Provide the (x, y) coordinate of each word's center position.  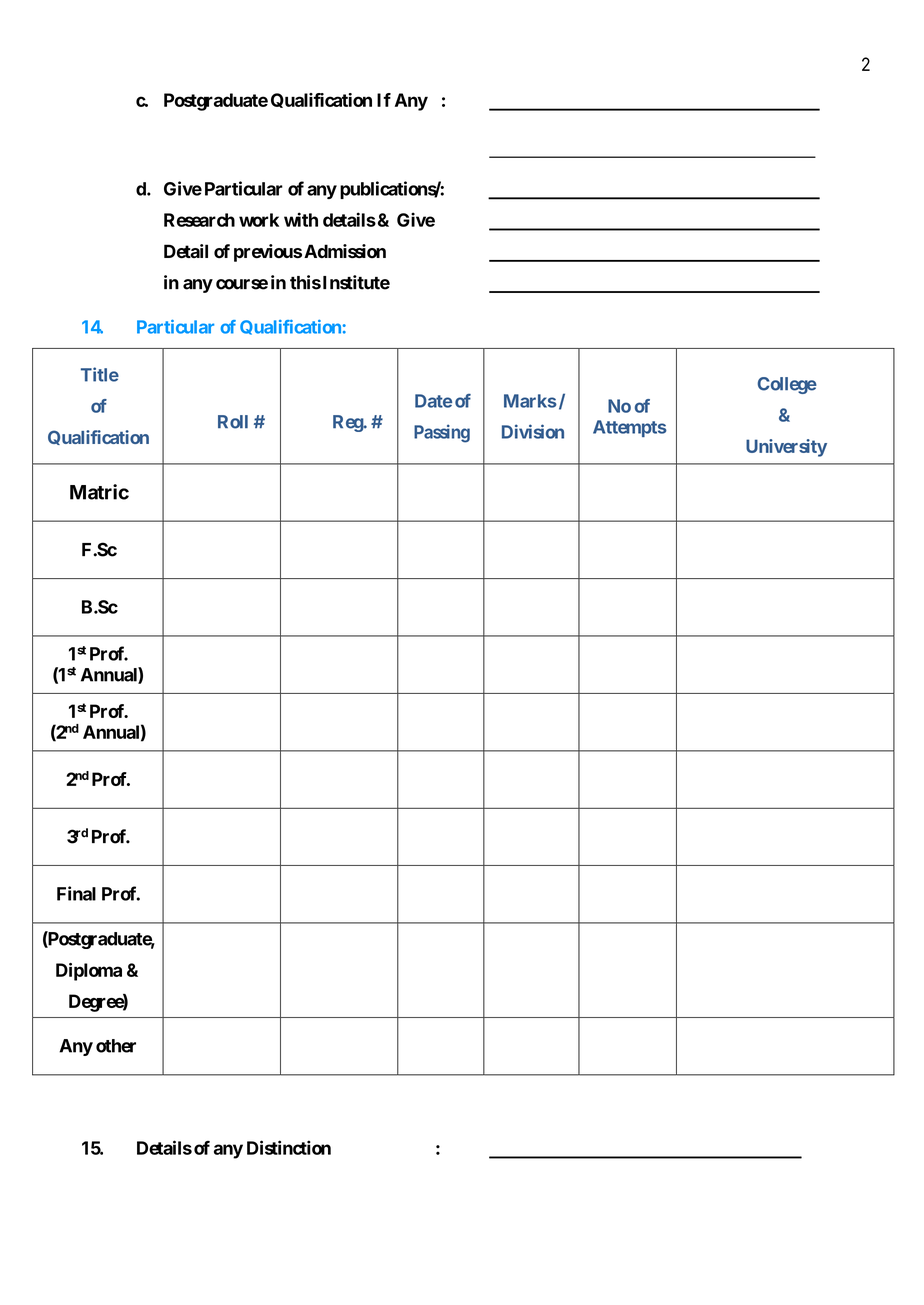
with (301, 219)
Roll (233, 422)
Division (533, 431)
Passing (442, 433)
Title (100, 374)
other (116, 1046)
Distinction (289, 1147)
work (259, 220)
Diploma (89, 972)
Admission (345, 251)
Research (199, 220)
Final (76, 893)
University (786, 448)
